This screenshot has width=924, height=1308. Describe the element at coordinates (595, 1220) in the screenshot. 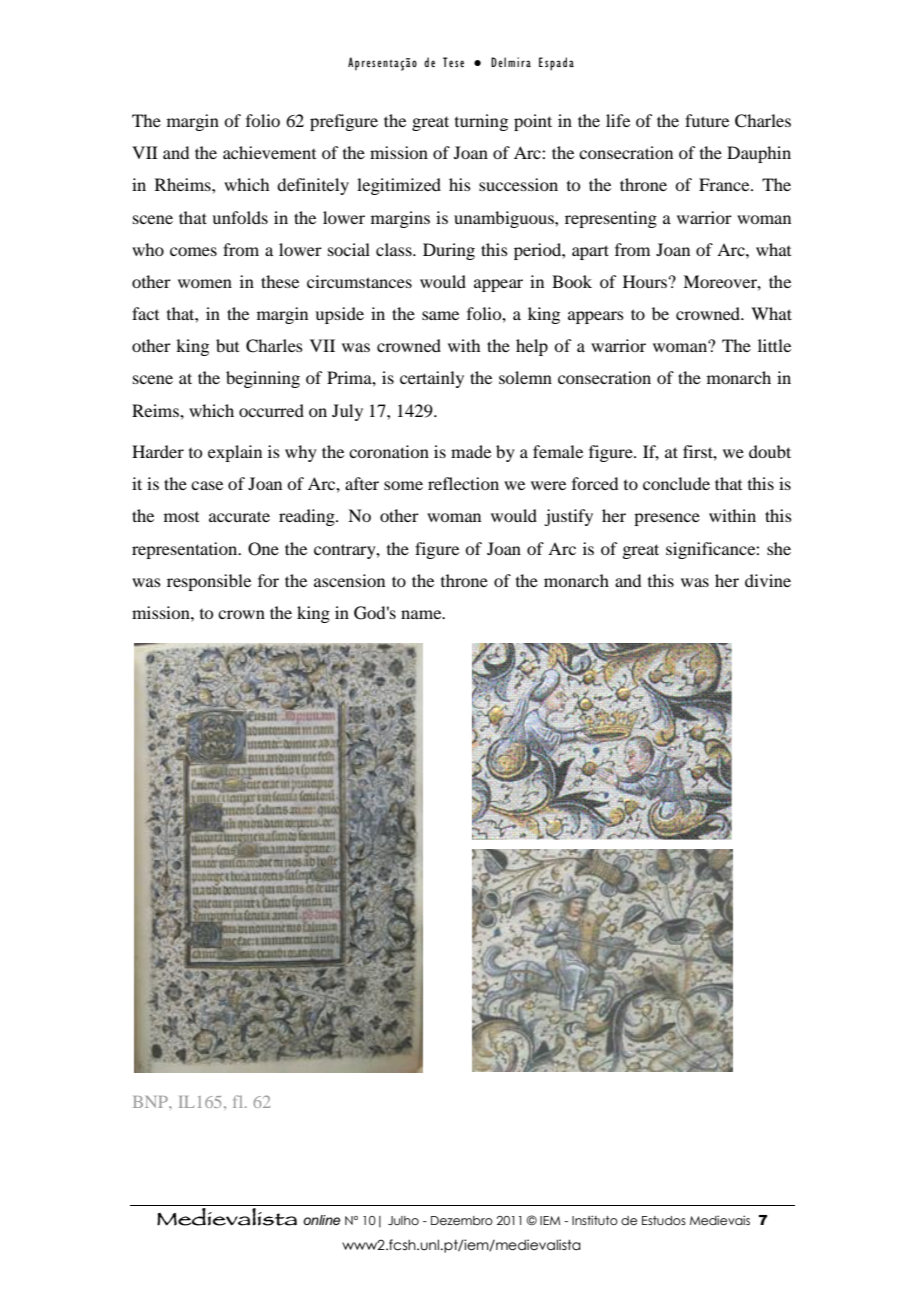

I see `Instituto` at that location.
